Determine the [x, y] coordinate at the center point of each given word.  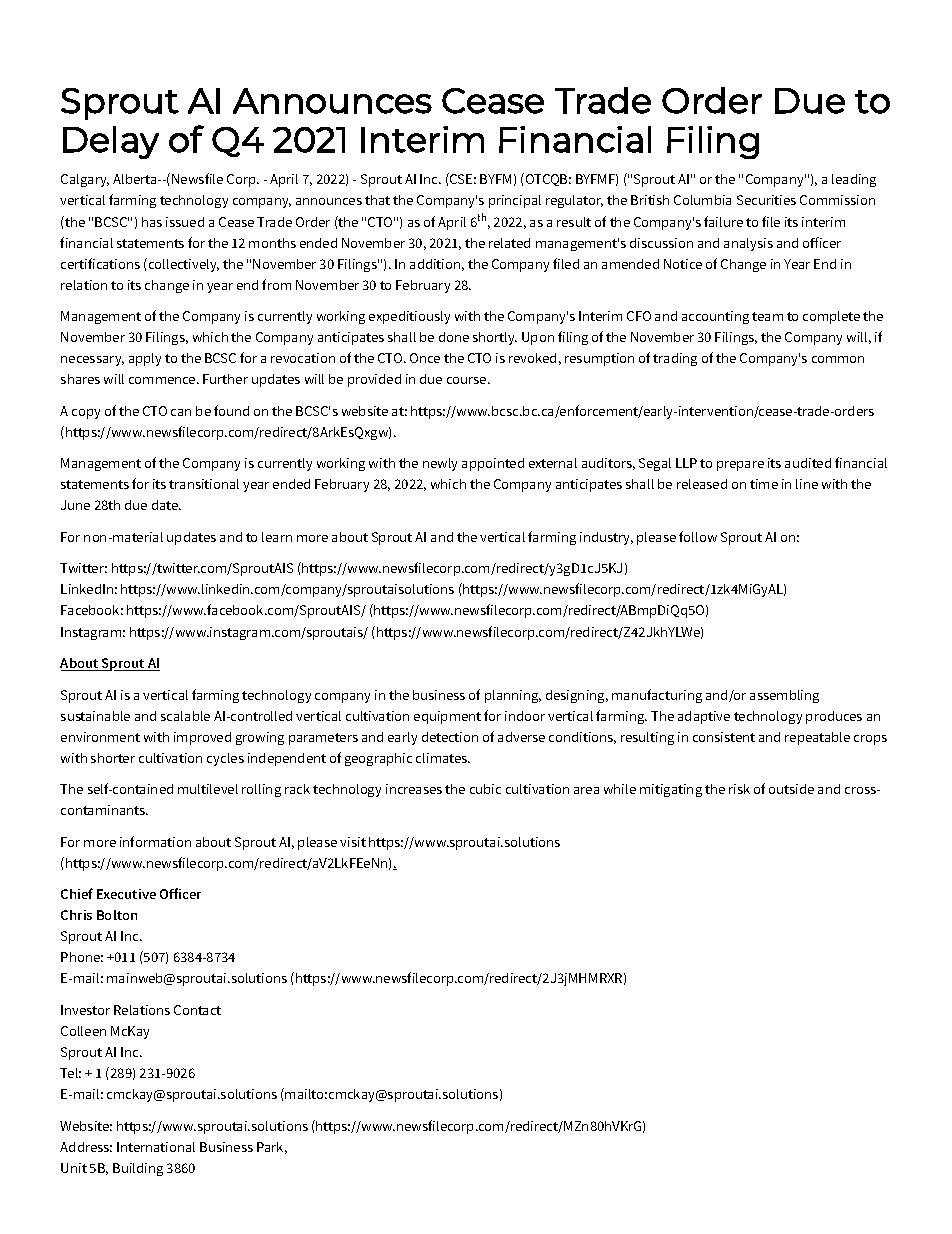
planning [513, 696]
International [156, 1147]
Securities [766, 200]
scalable [185, 716]
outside [791, 789]
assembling [784, 696]
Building [138, 1169]
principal [515, 201]
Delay [111, 142]
